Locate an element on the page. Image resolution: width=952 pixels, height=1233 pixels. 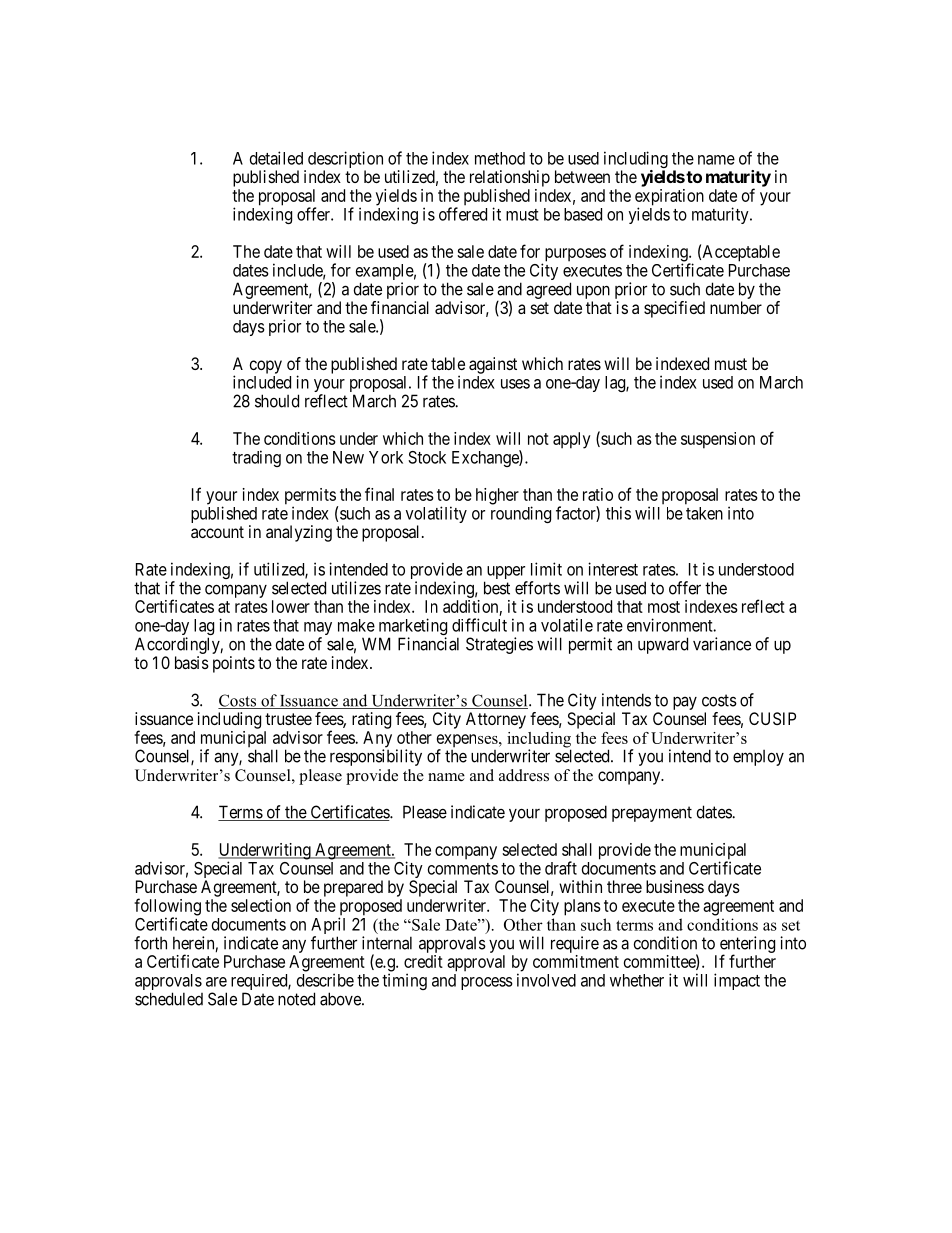
copy is located at coordinates (266, 367).
